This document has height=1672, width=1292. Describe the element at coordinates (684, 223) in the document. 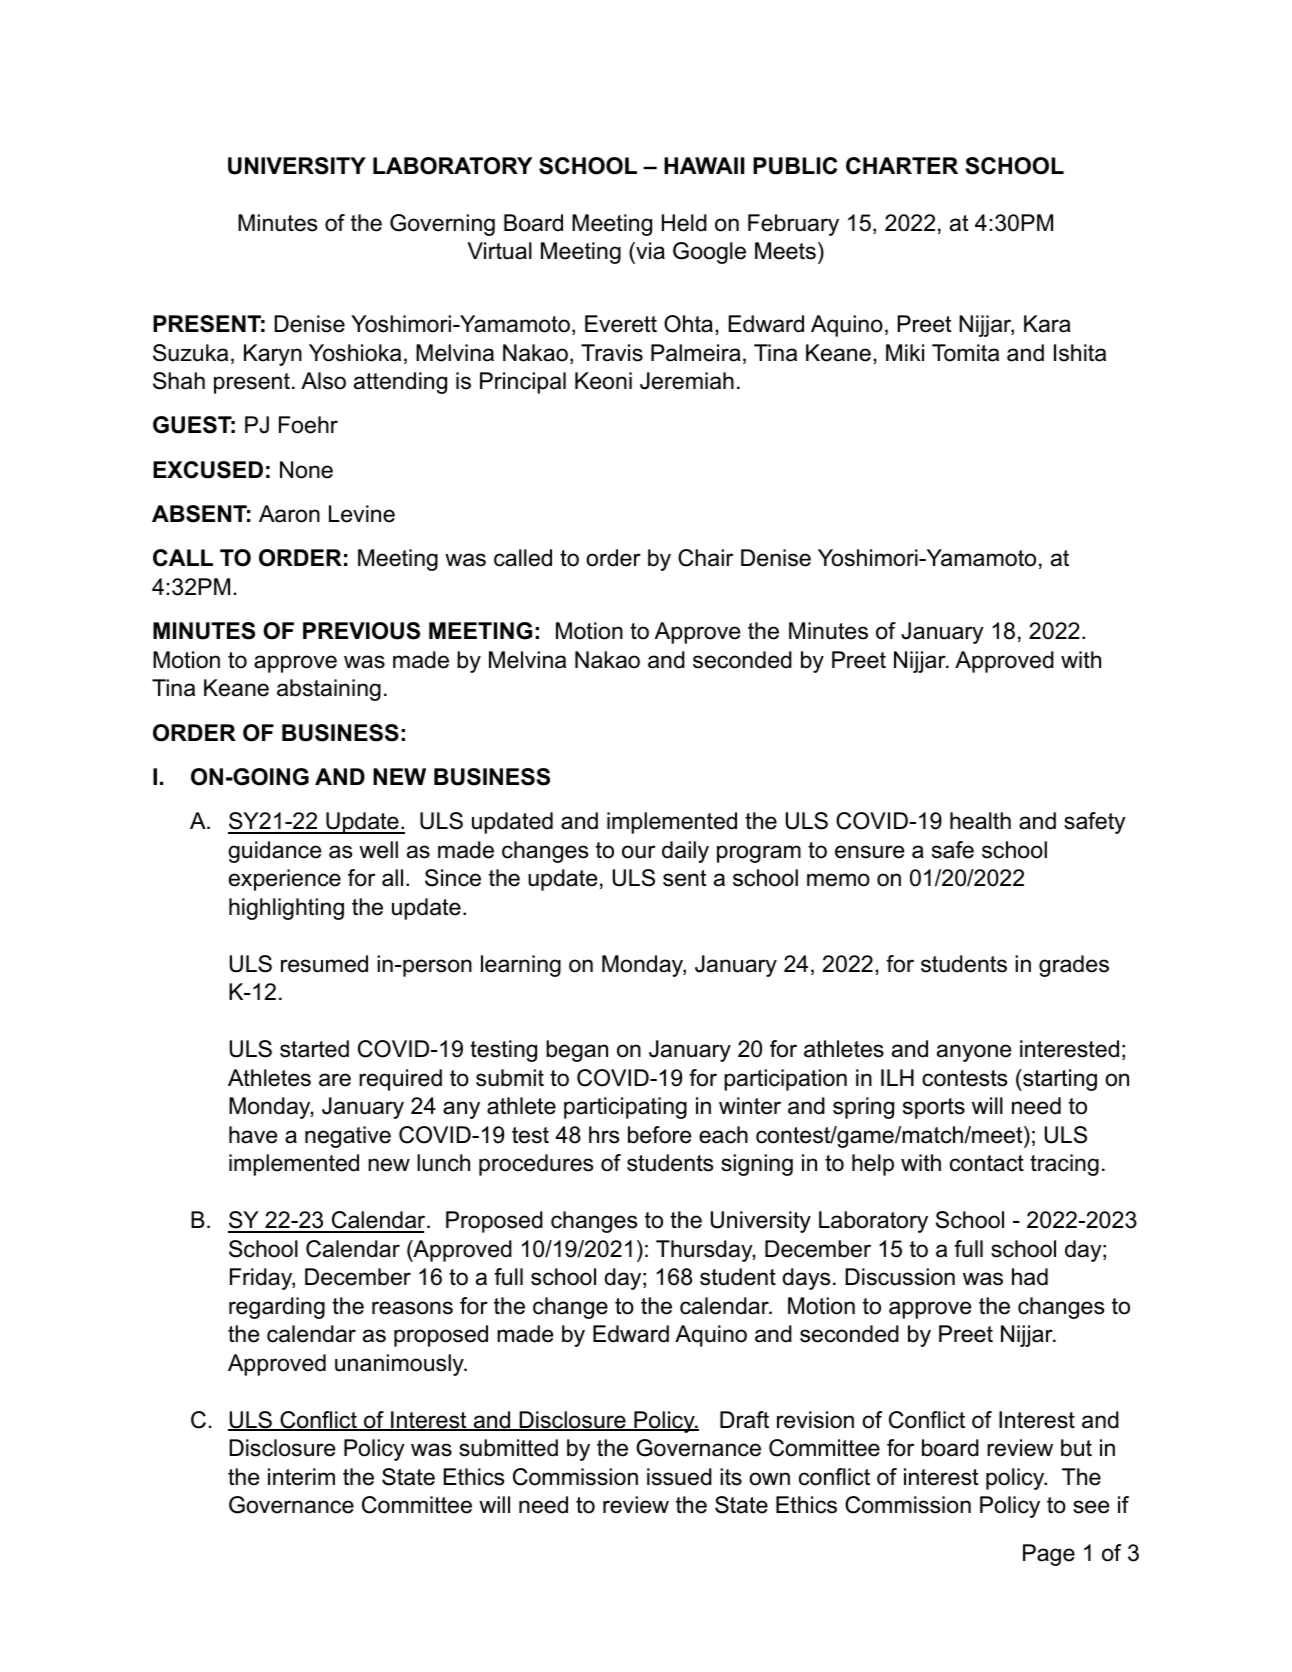

I see `Held` at that location.
